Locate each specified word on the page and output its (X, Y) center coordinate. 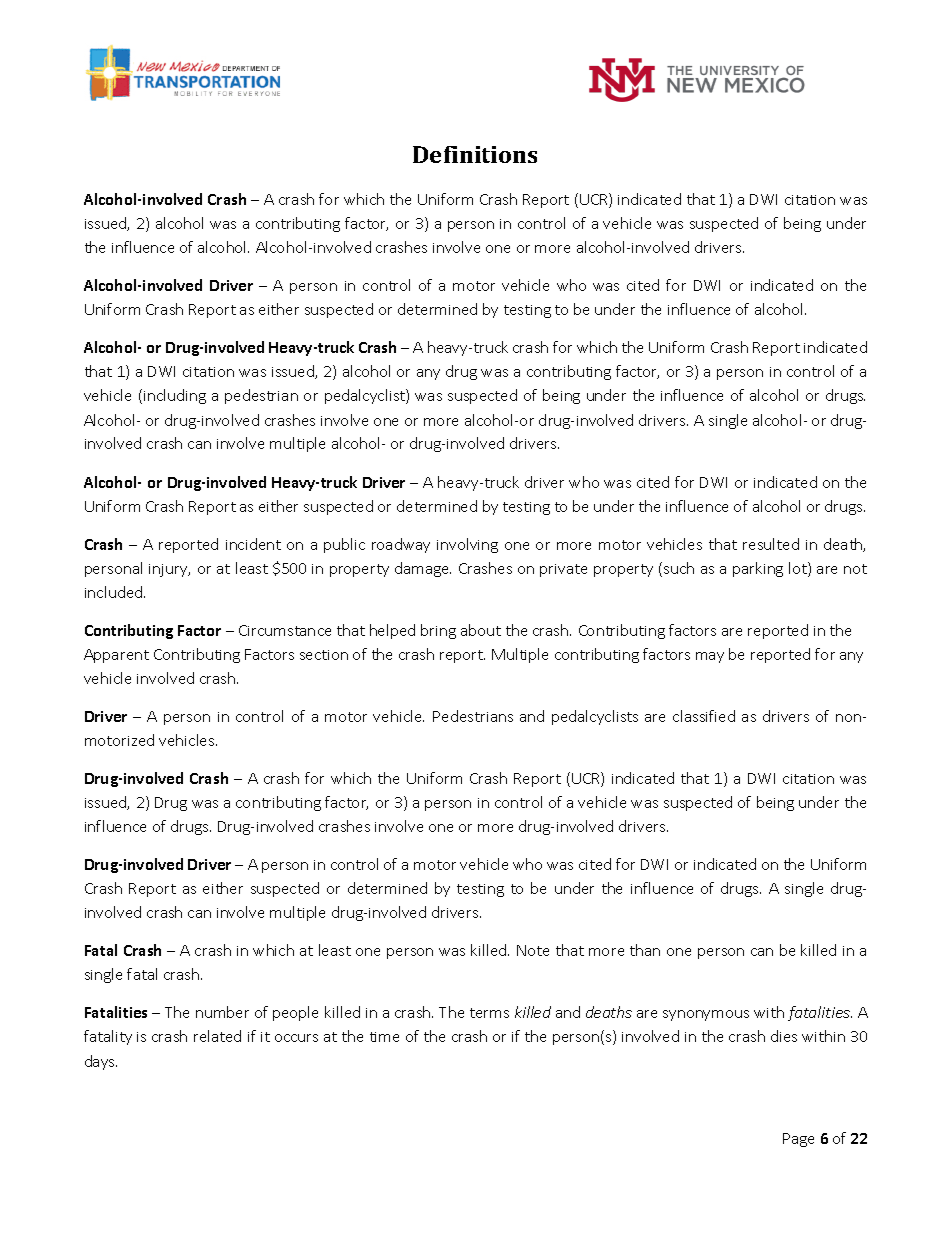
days (101, 1062)
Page (798, 1140)
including (175, 396)
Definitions (475, 154)
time (384, 1037)
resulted (771, 544)
